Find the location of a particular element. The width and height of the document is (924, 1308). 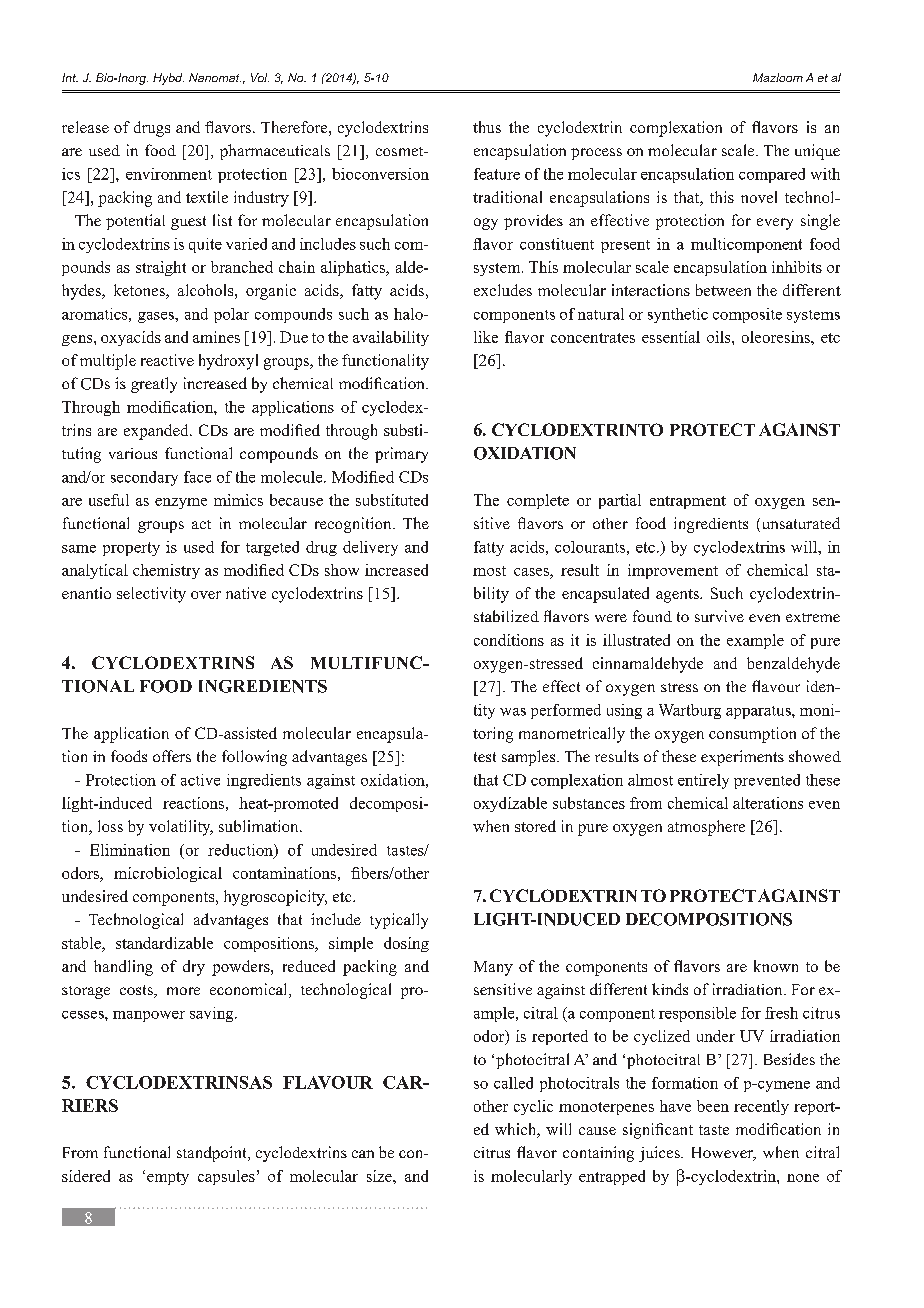

environment is located at coordinates (169, 174).
